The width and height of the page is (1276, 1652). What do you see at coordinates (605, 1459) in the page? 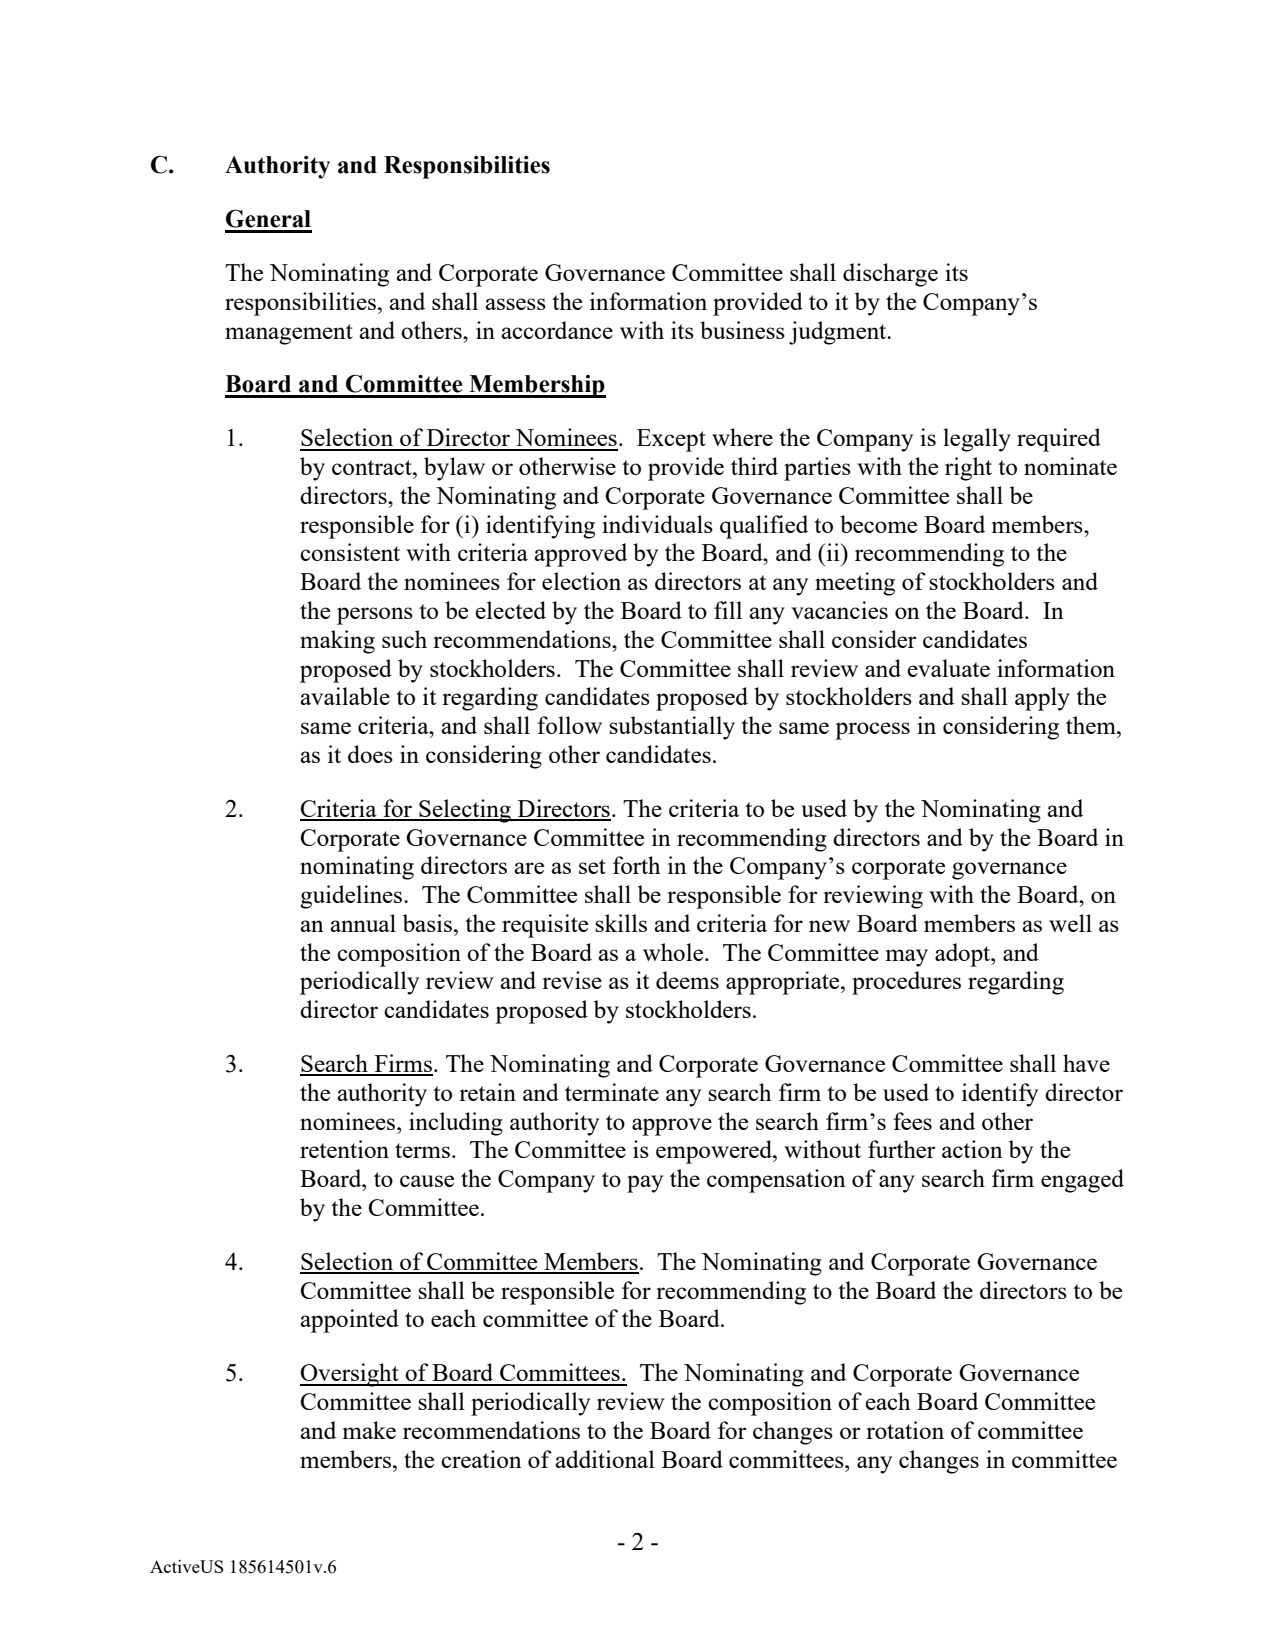
I see `additional` at bounding box center [605, 1459].
